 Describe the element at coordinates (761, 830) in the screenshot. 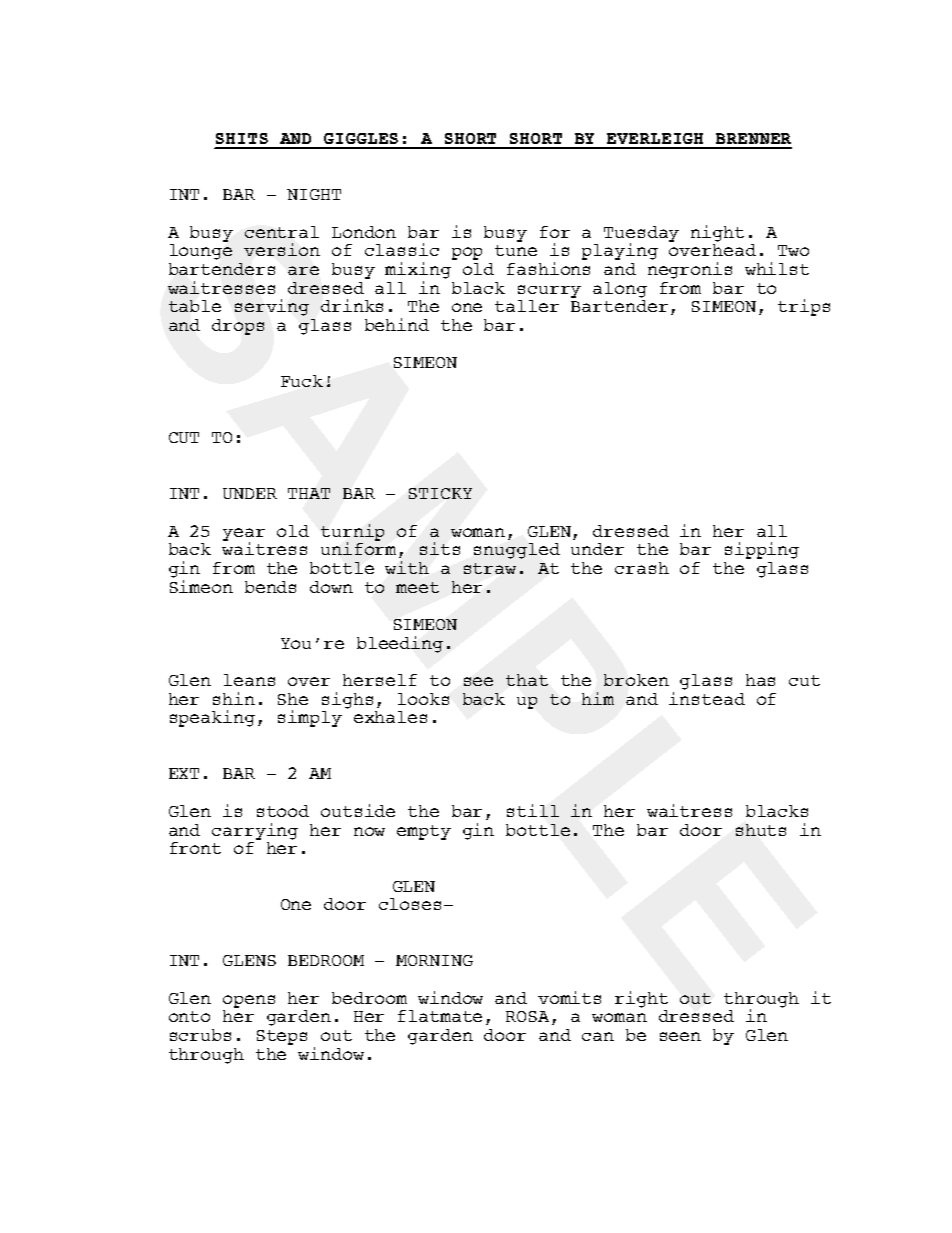

I see `shuts` at that location.
